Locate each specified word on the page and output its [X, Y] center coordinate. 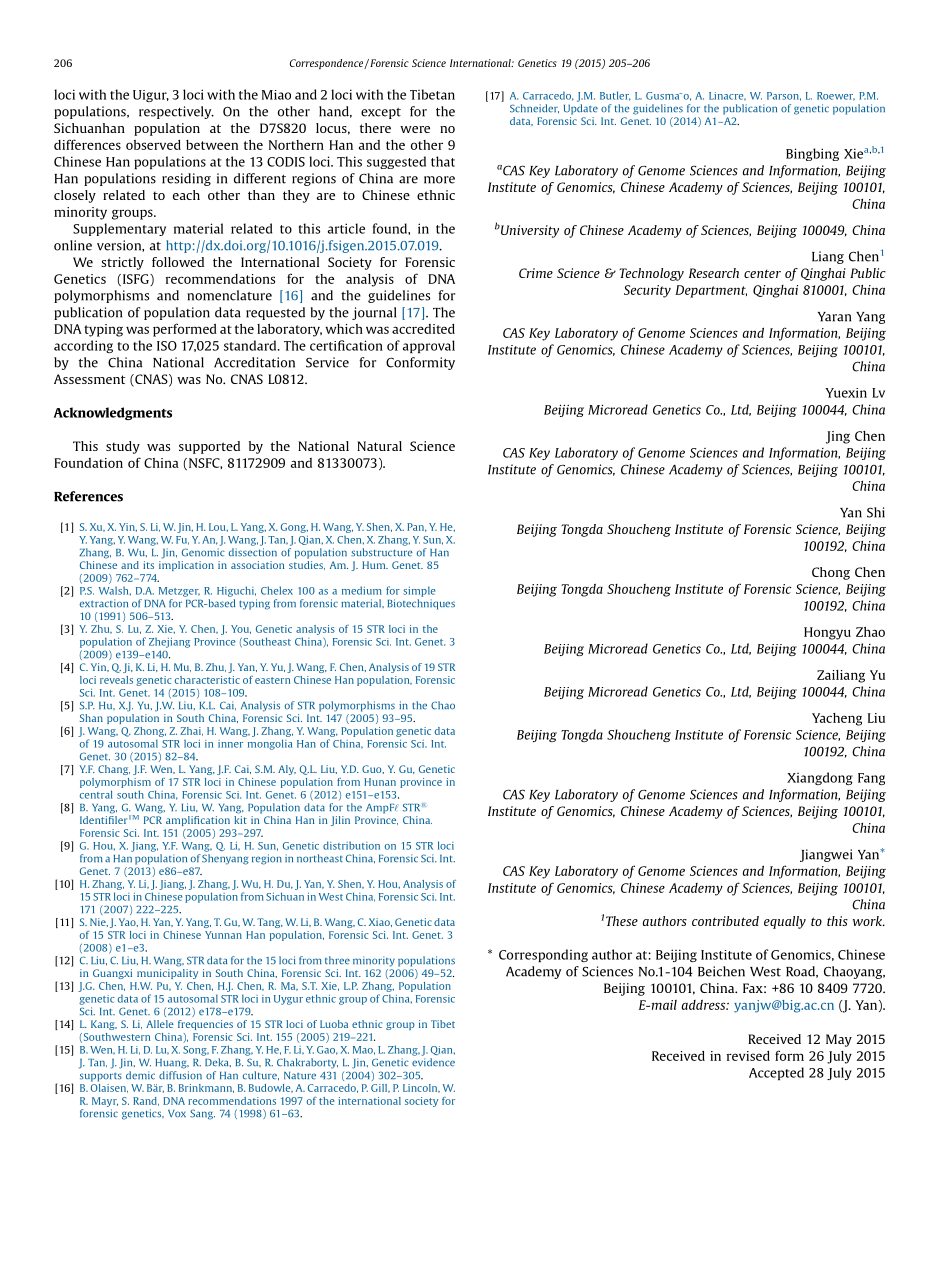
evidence [433, 1062]
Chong [831, 573]
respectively [176, 112]
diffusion [180, 1075]
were [415, 129]
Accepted [776, 1073]
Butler [615, 96]
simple [419, 591]
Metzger [179, 592]
